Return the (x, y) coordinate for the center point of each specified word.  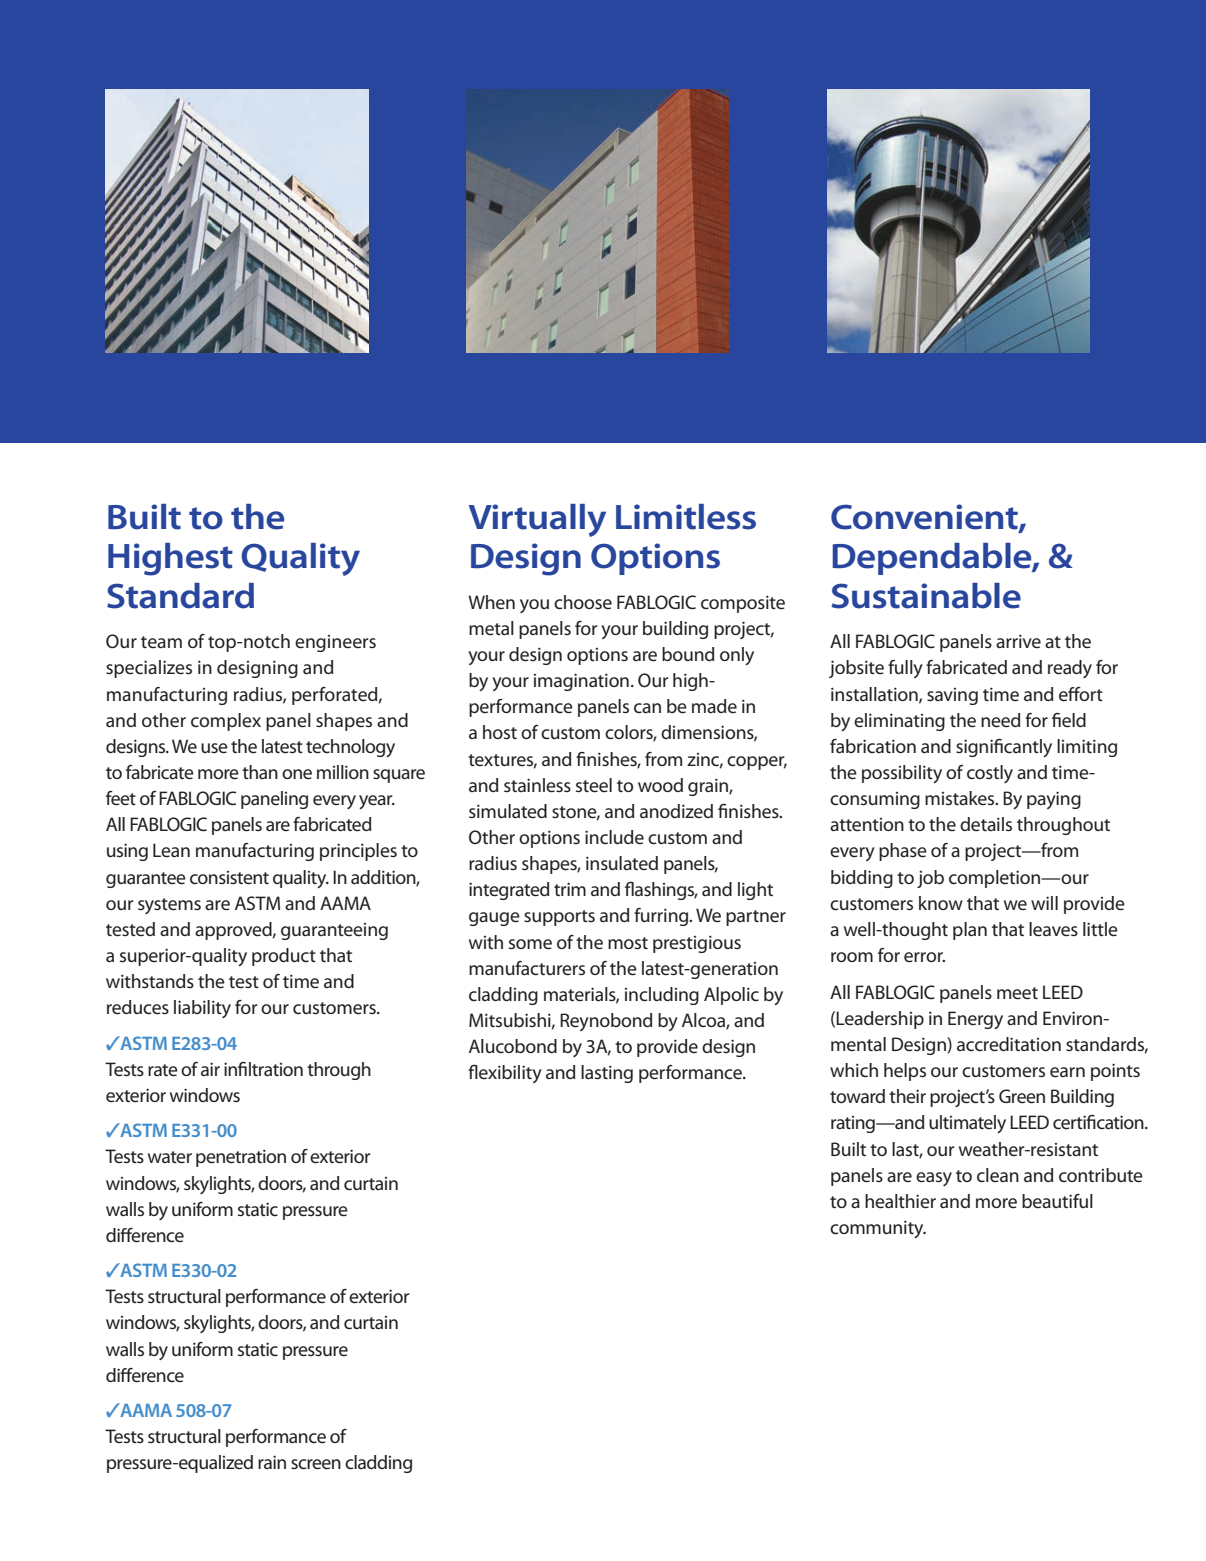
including (662, 996)
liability (202, 1009)
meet (1017, 993)
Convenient (925, 518)
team (161, 642)
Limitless (686, 517)
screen (316, 1464)
